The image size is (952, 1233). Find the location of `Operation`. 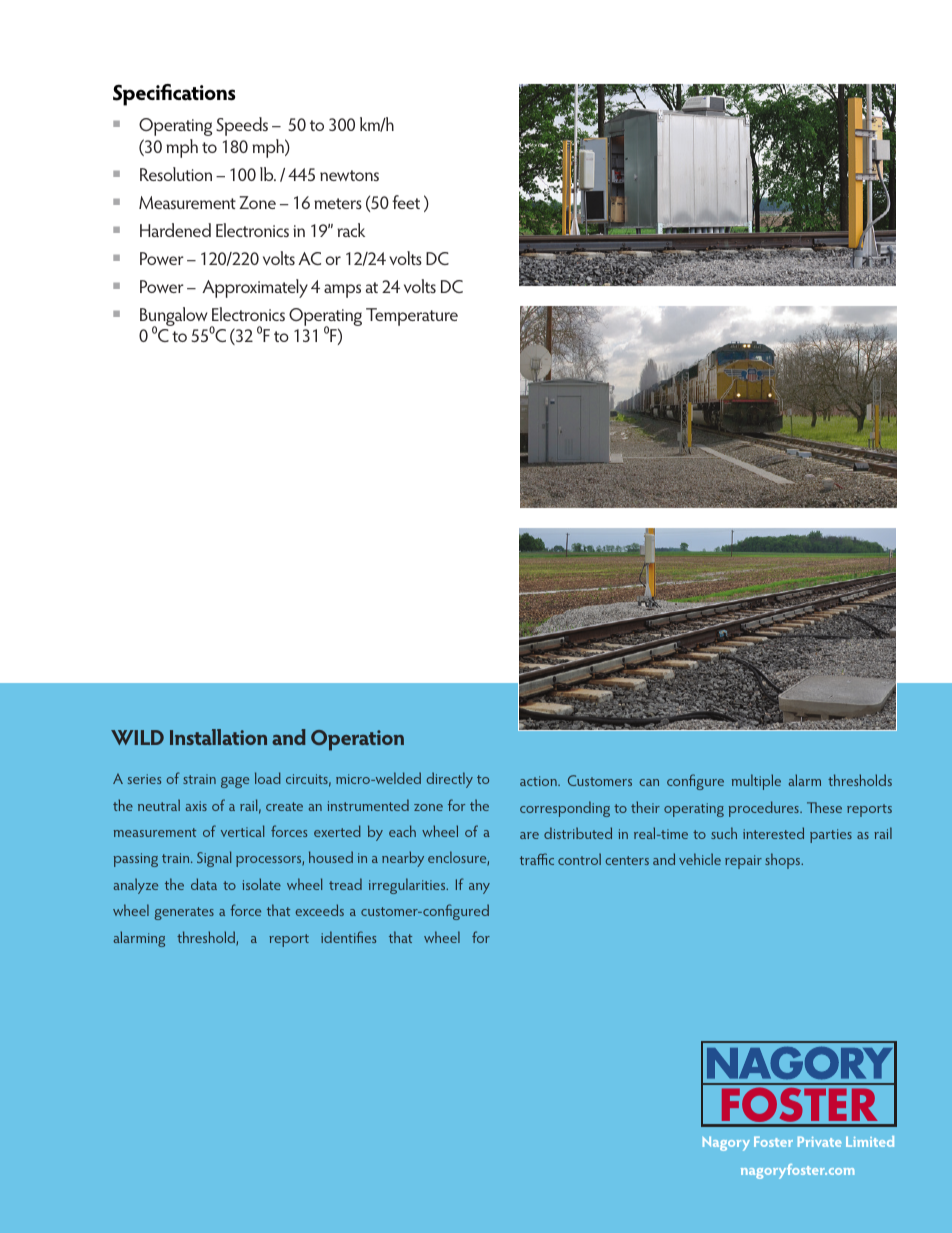

Operation is located at coordinates (357, 740).
